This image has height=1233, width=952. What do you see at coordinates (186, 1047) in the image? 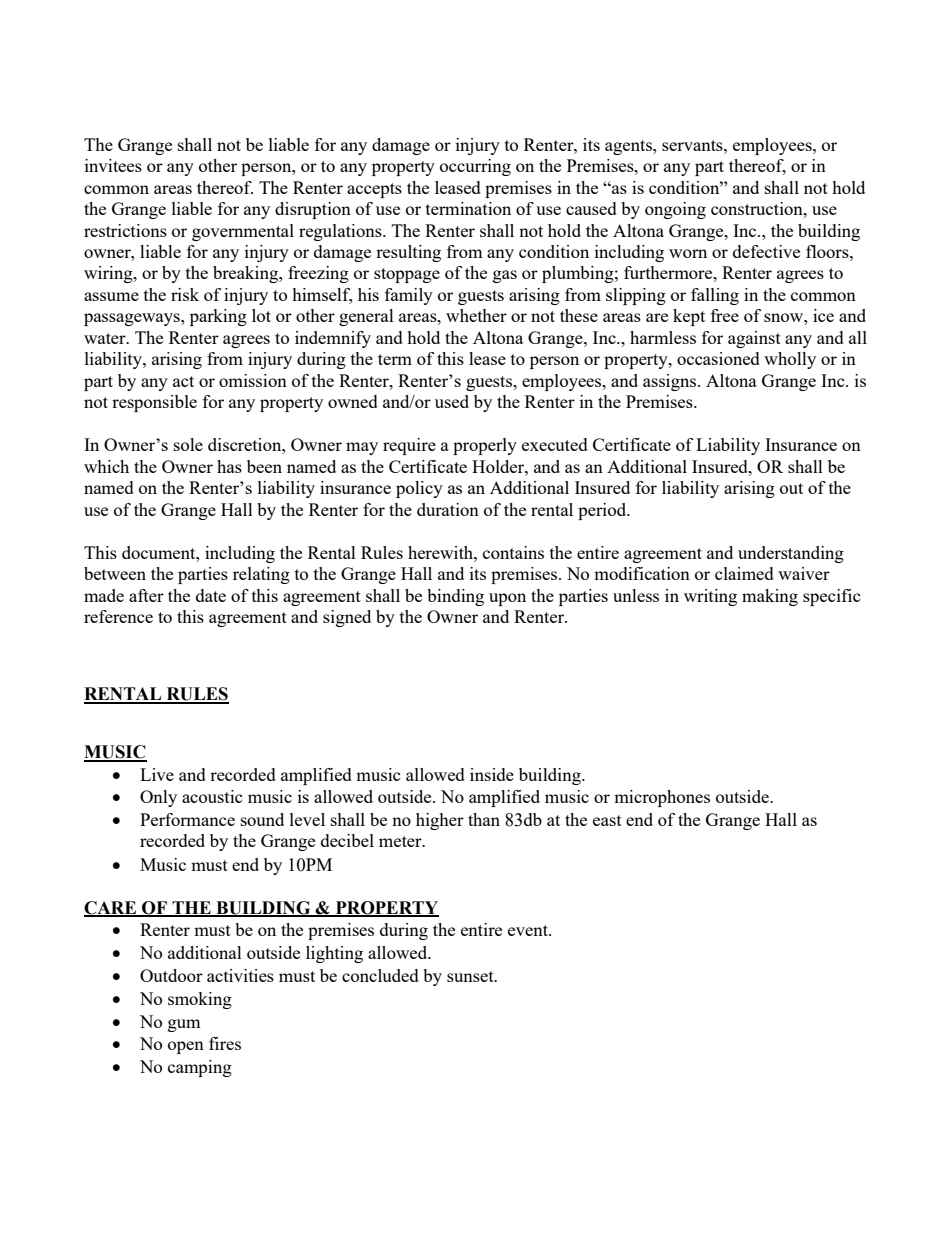
I see `open` at bounding box center [186, 1047].
